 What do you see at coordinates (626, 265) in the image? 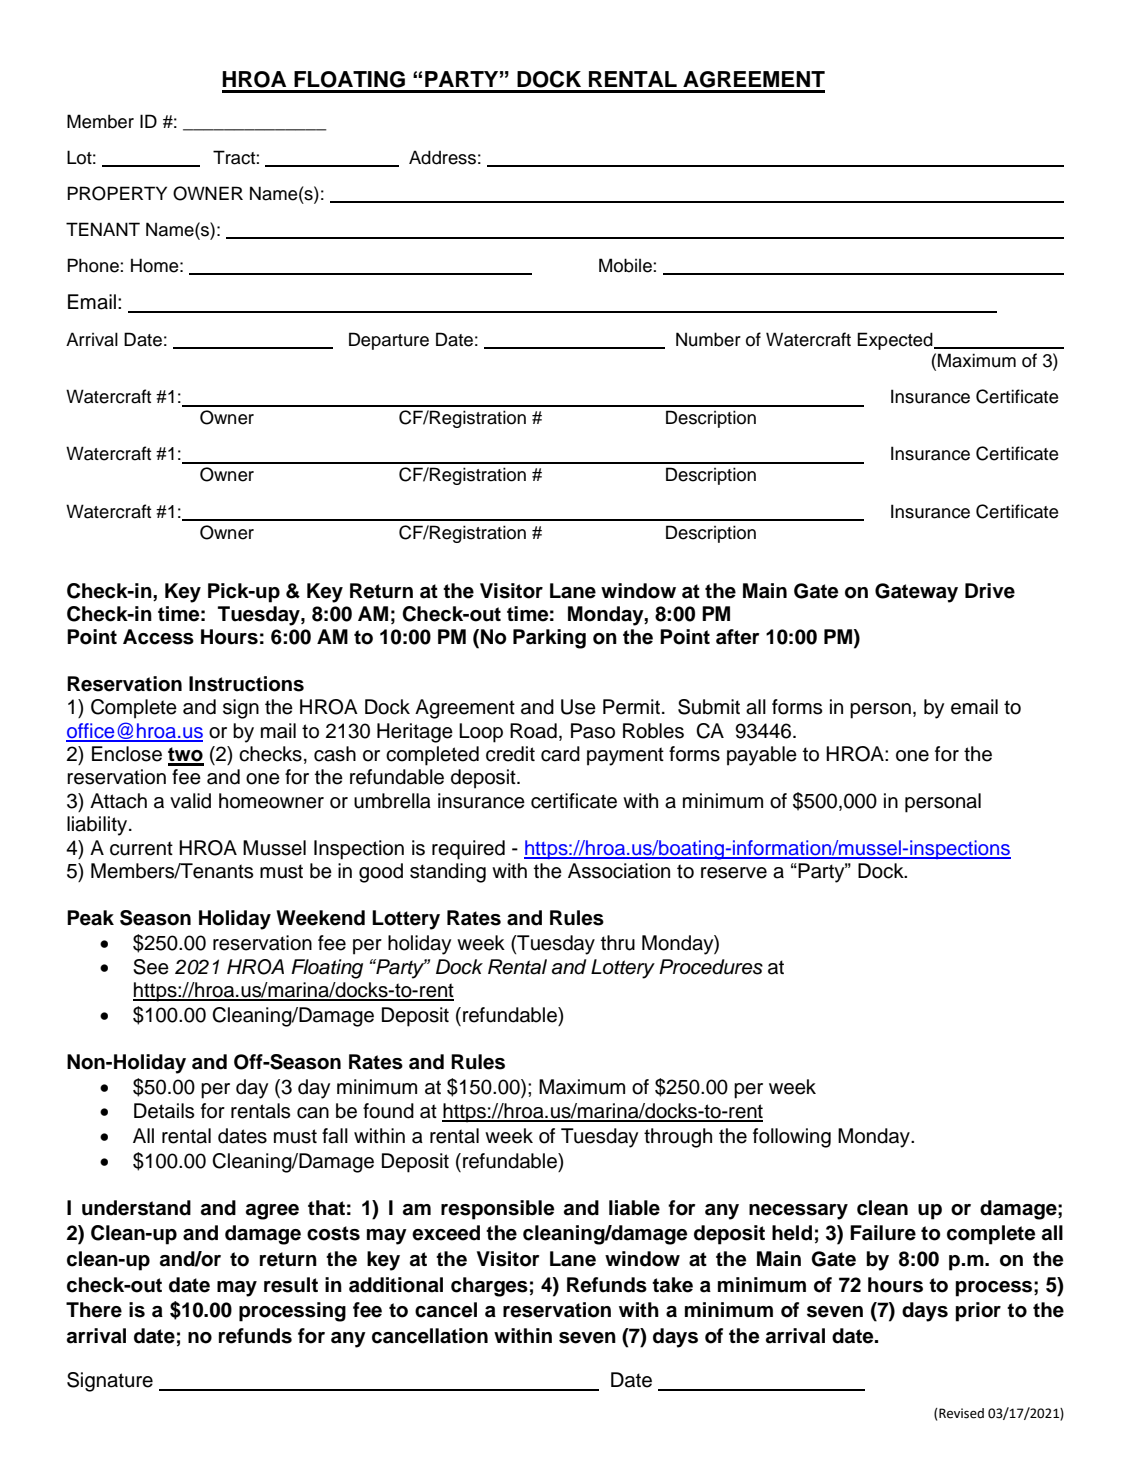
I see `Mobile` at bounding box center [626, 265].
